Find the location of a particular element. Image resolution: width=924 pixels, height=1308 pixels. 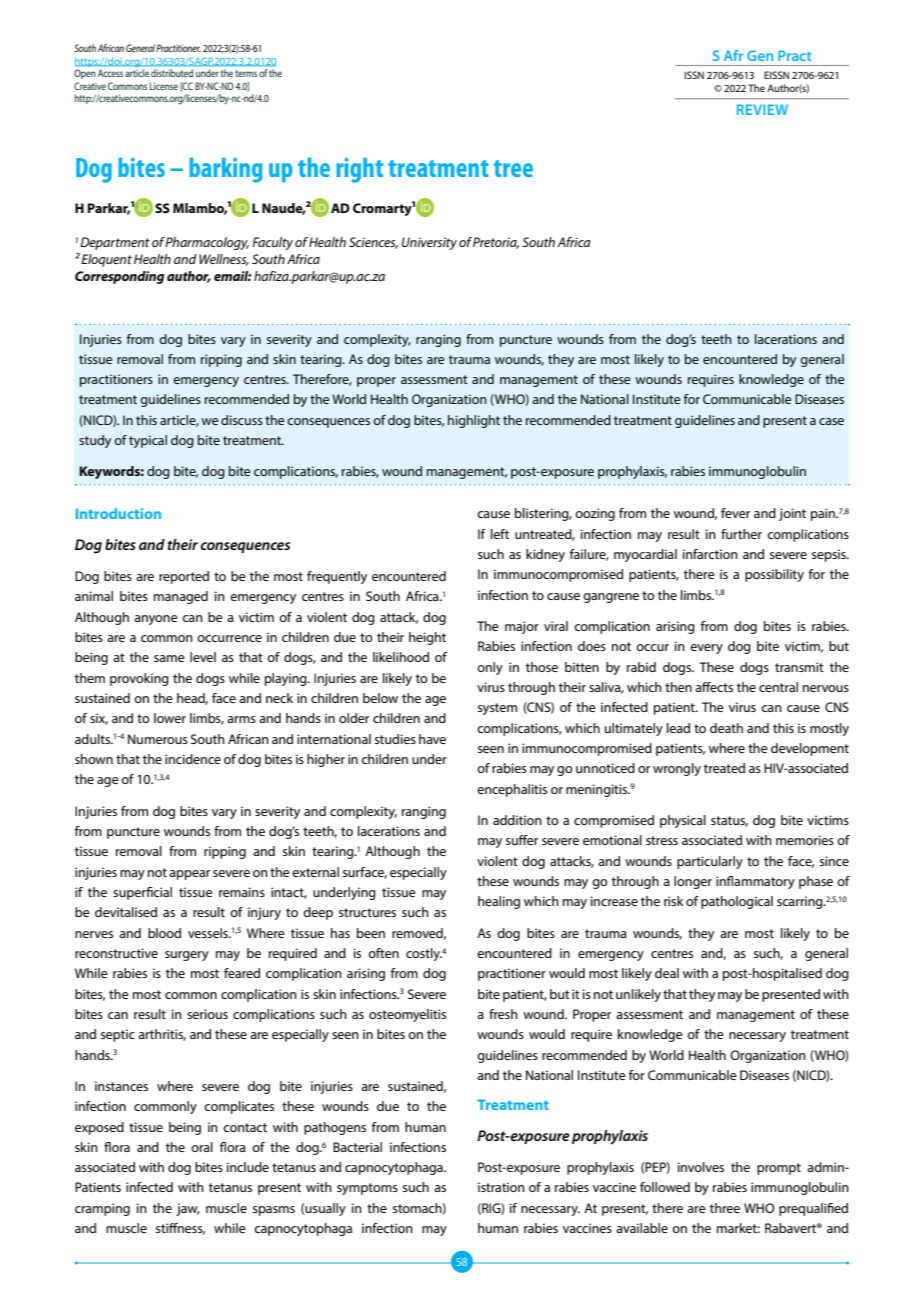

typical is located at coordinates (148, 441).
